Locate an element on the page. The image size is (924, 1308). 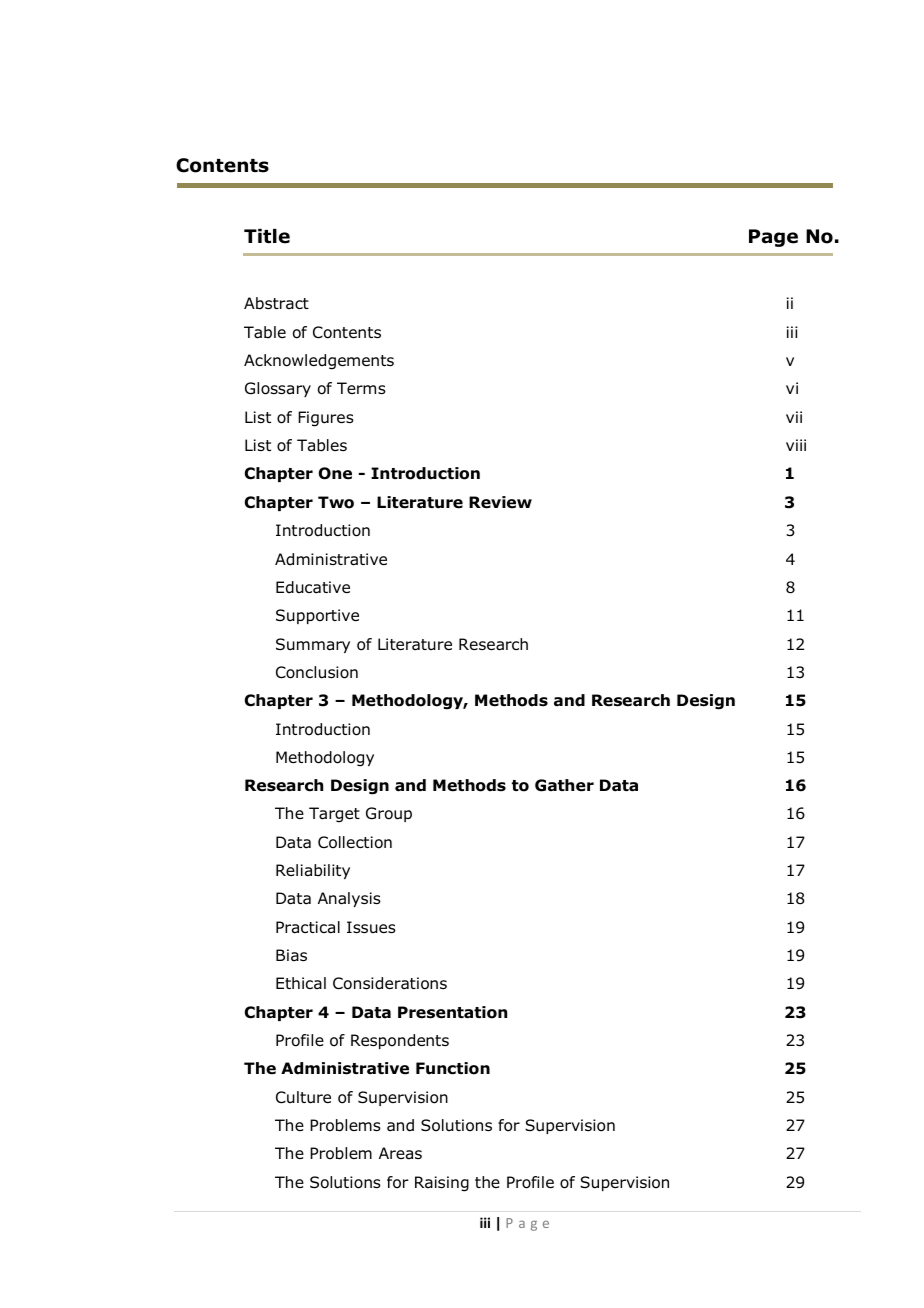
viii is located at coordinates (796, 445).
